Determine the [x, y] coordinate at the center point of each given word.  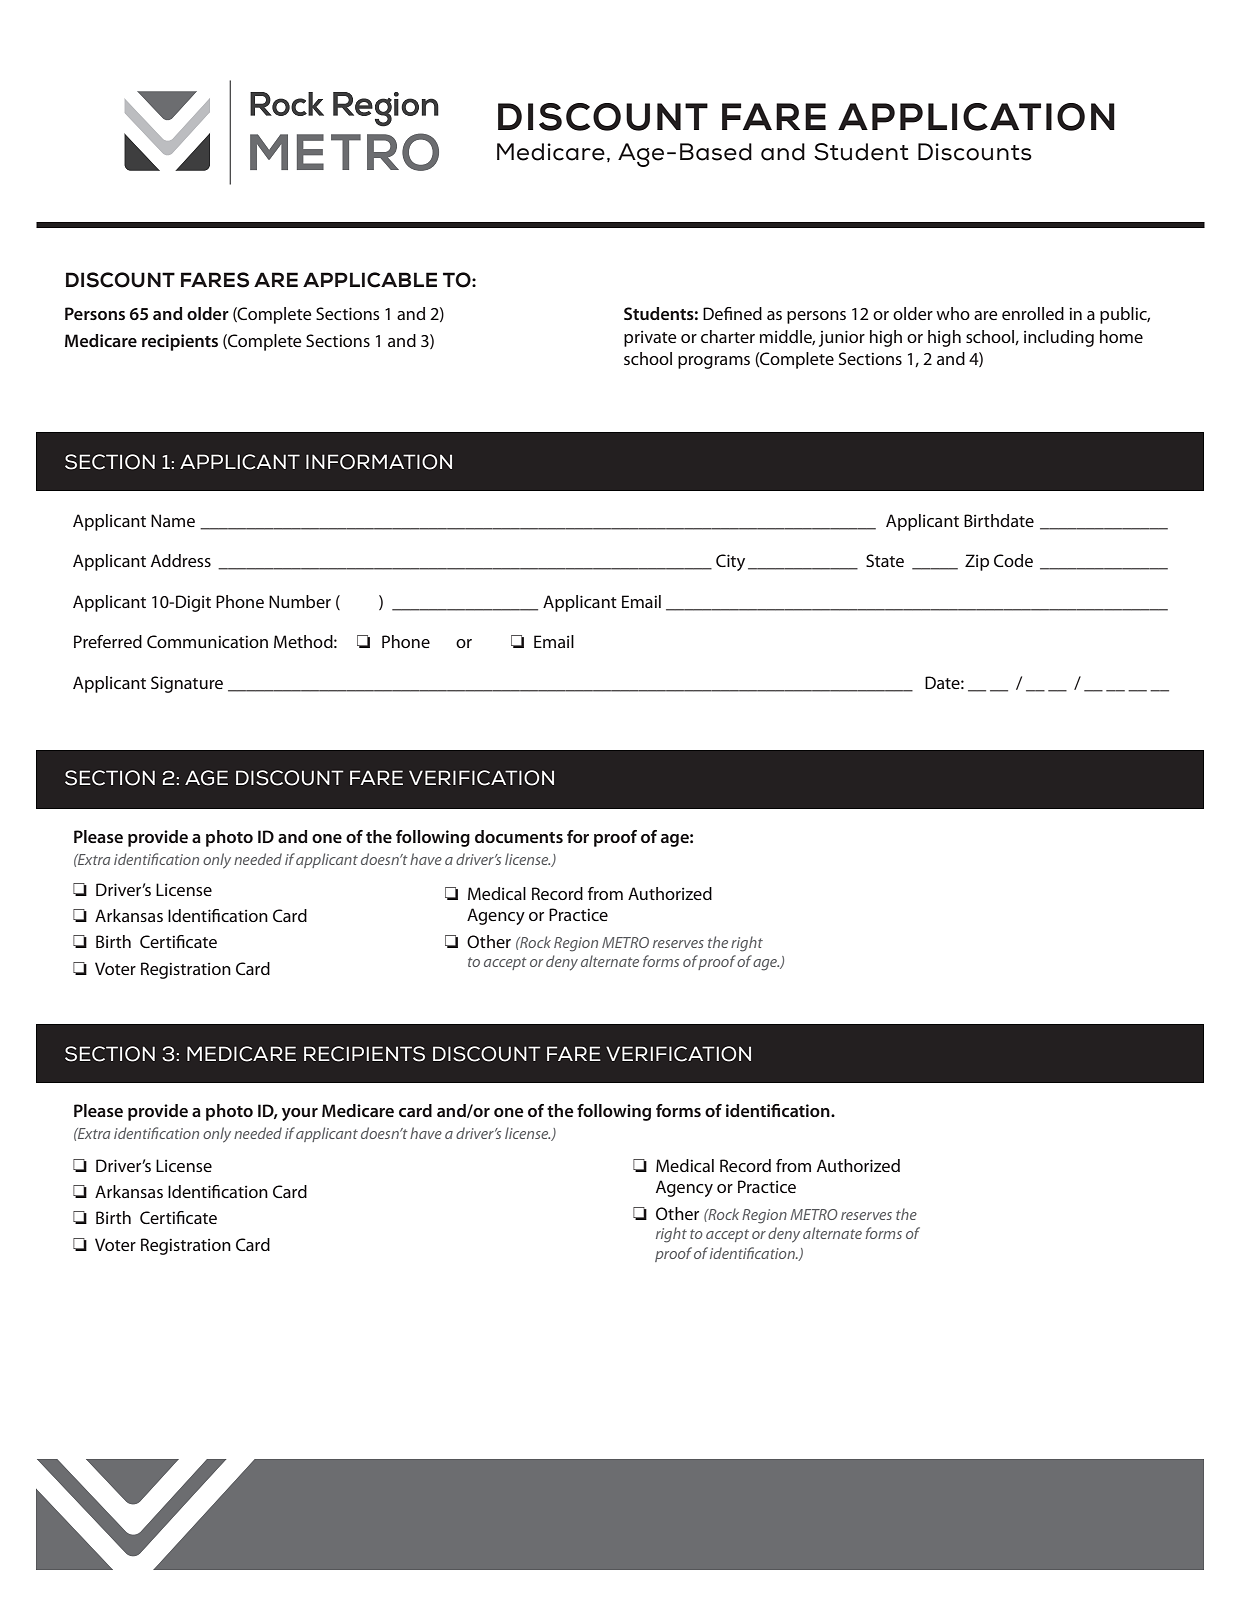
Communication [207, 641]
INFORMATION [379, 462]
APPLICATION [976, 117]
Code [1013, 560]
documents [519, 836]
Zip [977, 562]
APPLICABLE [370, 280]
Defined [732, 313]
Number [300, 601]
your [300, 1114]
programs [714, 362]
